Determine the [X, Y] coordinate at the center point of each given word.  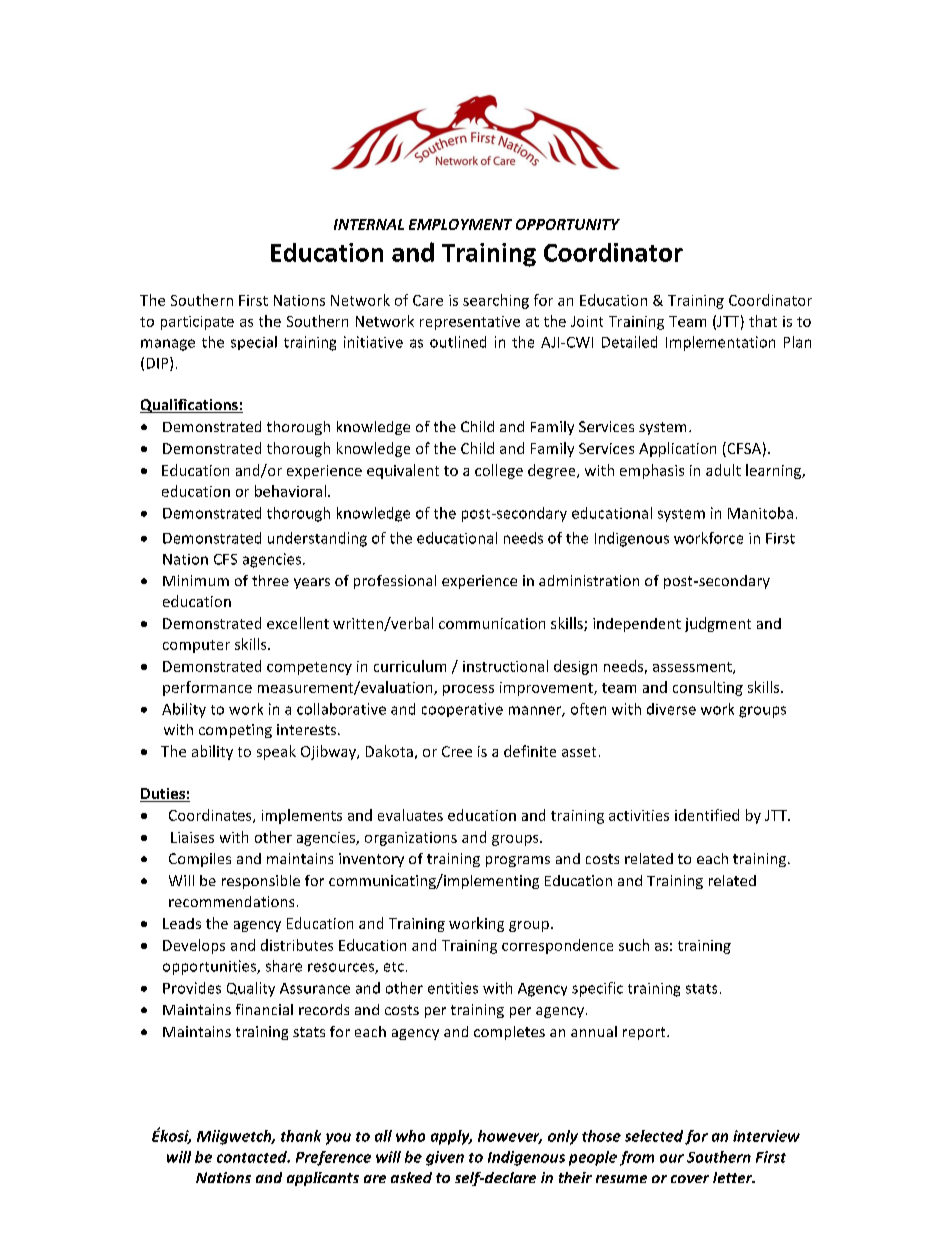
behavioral [290, 491]
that [763, 321]
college [499, 471]
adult [723, 470]
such [634, 945]
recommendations [231, 901]
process [468, 690]
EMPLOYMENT [460, 224]
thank [301, 1136]
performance [207, 688]
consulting [708, 688]
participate [197, 323]
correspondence [557, 946]
